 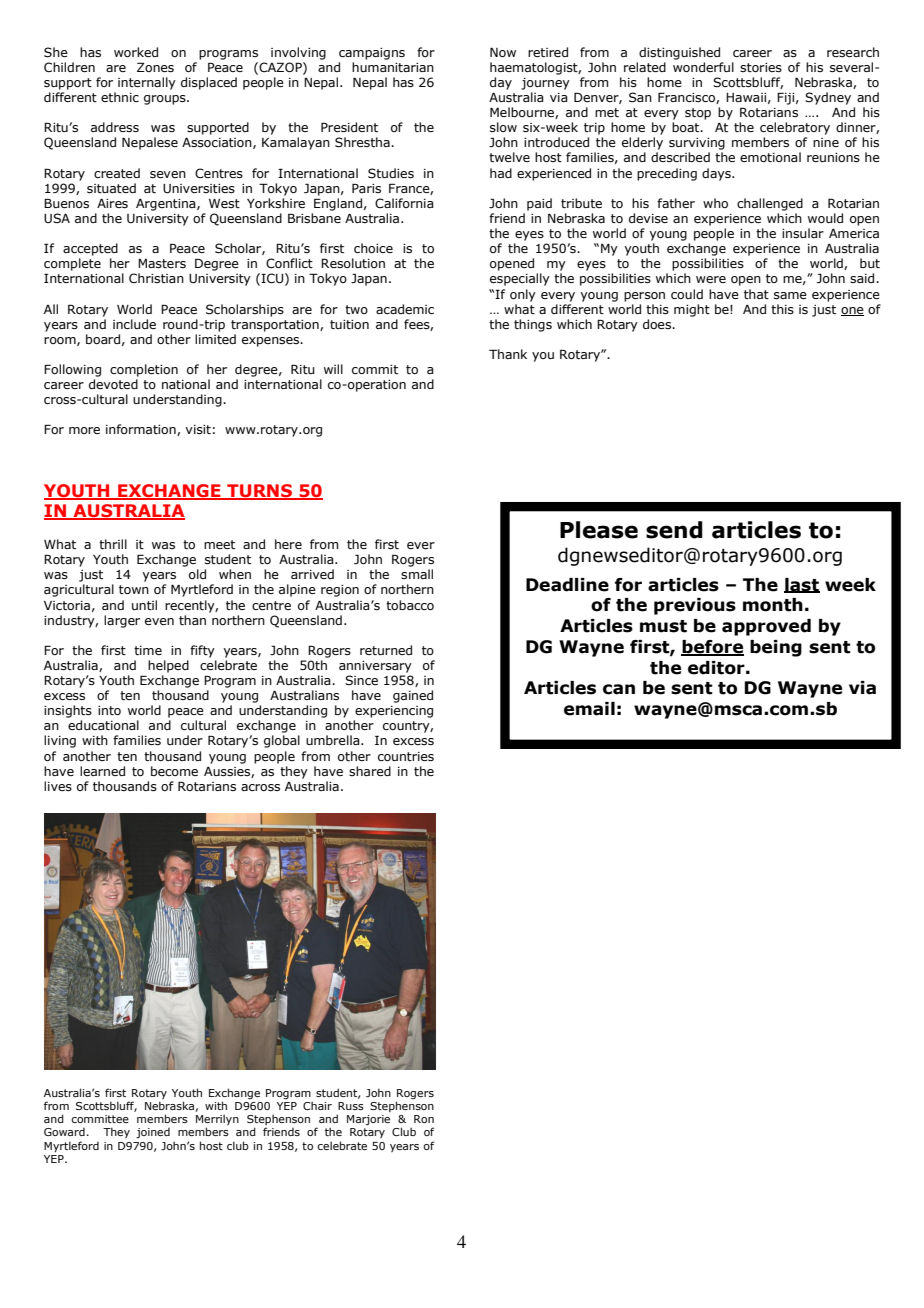 I want to click on stories, so click(x=761, y=67).
